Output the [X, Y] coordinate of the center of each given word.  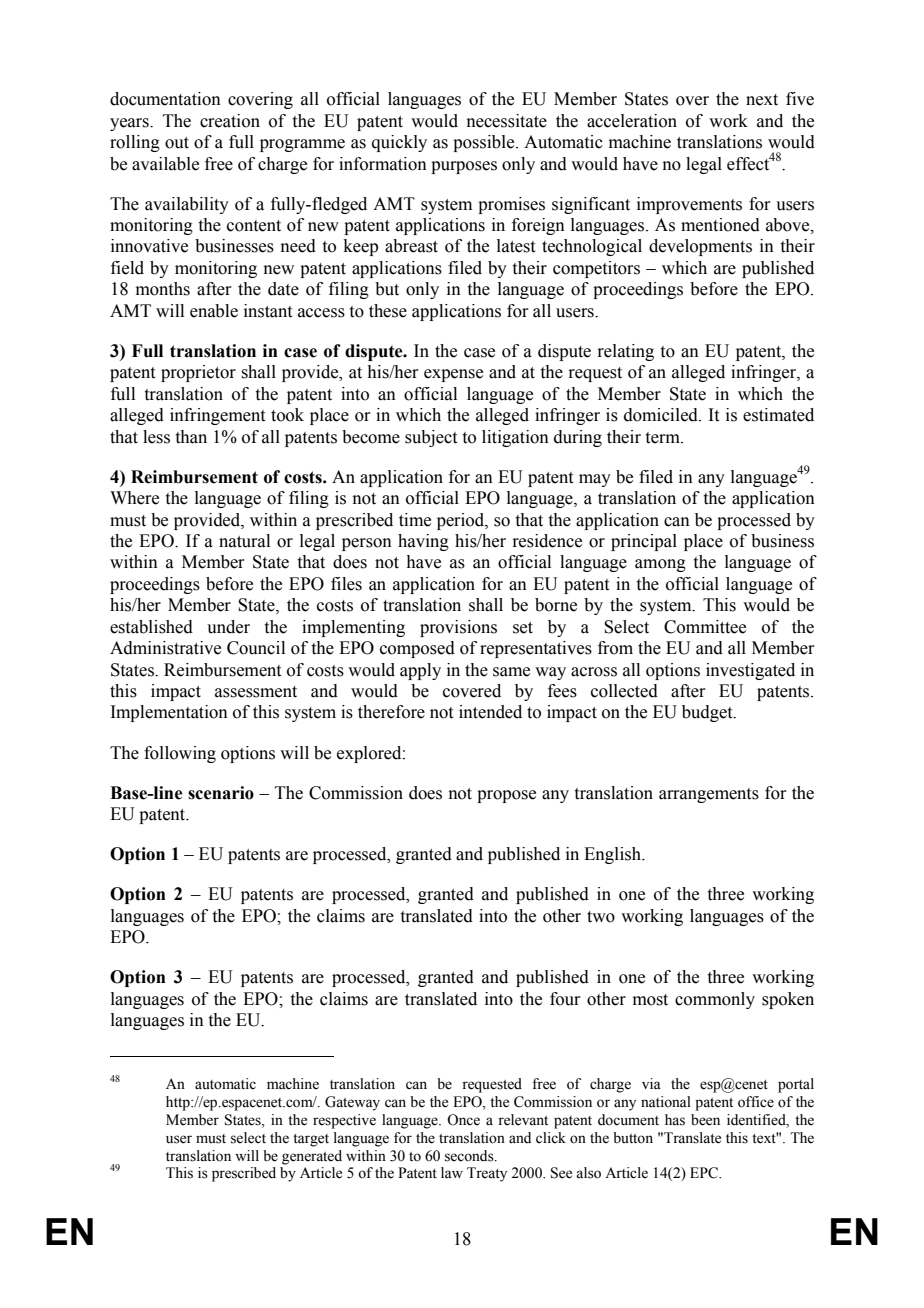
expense [453, 375]
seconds [470, 1156]
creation [230, 121]
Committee [705, 627]
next [762, 100]
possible [485, 143]
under [228, 627]
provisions [458, 628]
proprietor [198, 373]
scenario [221, 793]
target [311, 1140]
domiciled [662, 415]
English [613, 855]
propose [506, 796]
